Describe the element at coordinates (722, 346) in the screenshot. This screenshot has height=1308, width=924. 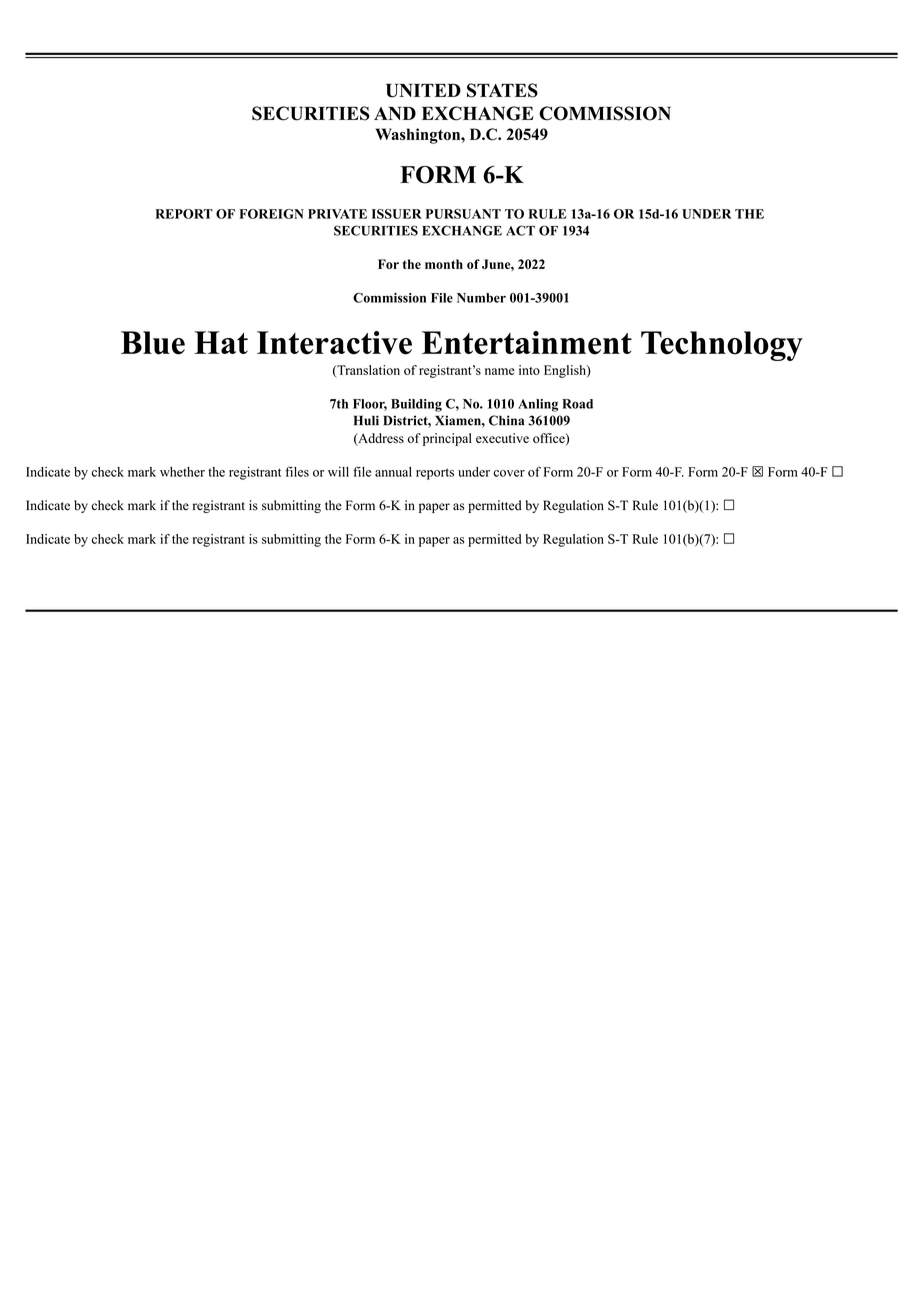
I see `Technology` at that location.
